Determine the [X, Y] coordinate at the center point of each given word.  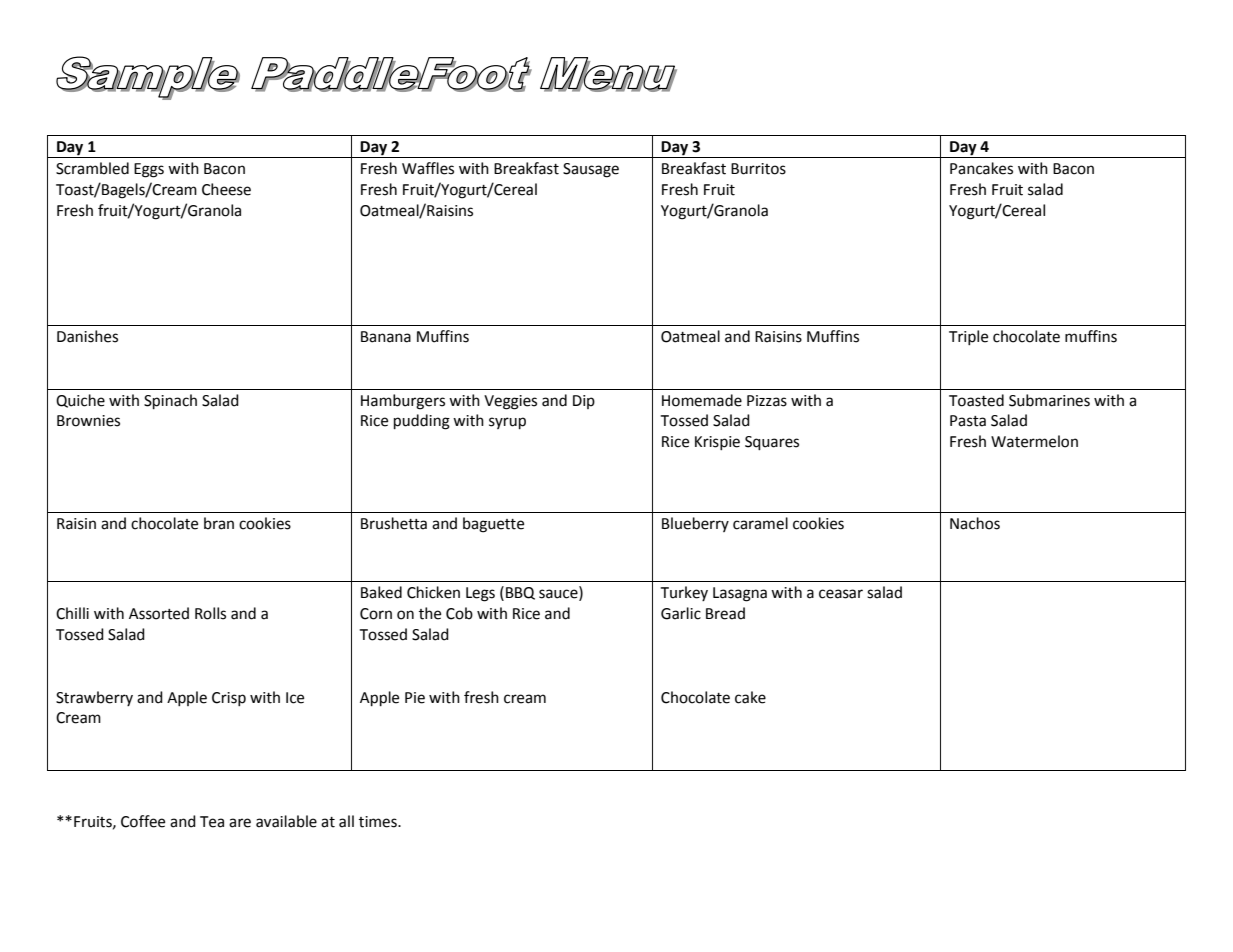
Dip [584, 402]
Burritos [758, 169]
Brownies [88, 421]
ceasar [841, 594]
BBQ [520, 593]
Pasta [968, 421]
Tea [212, 822]
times [379, 822]
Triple [968, 337]
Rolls [210, 613]
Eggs [149, 170]
